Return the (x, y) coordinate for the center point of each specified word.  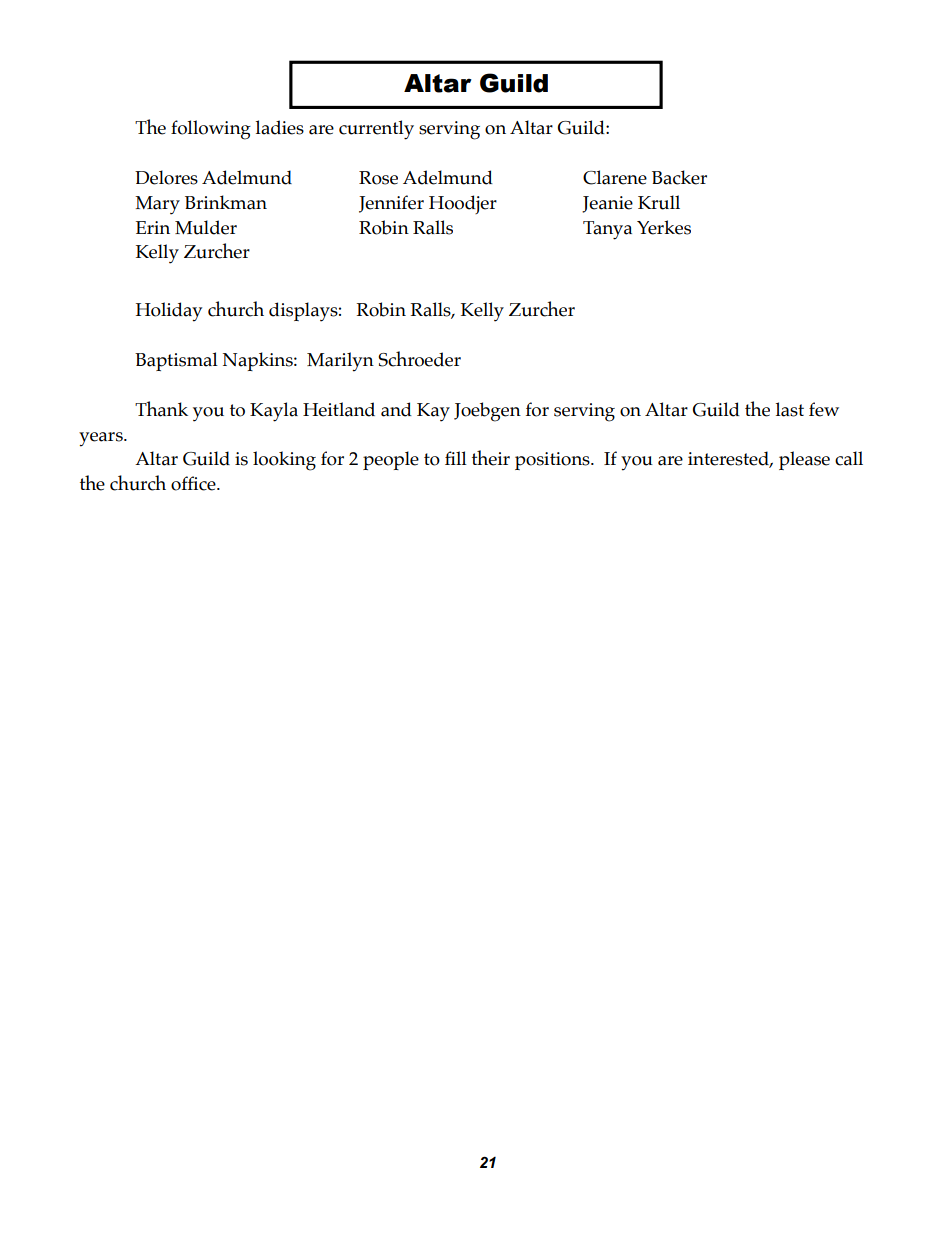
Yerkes (664, 227)
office (194, 483)
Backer (679, 177)
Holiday (169, 312)
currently (376, 130)
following (211, 130)
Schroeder (419, 359)
